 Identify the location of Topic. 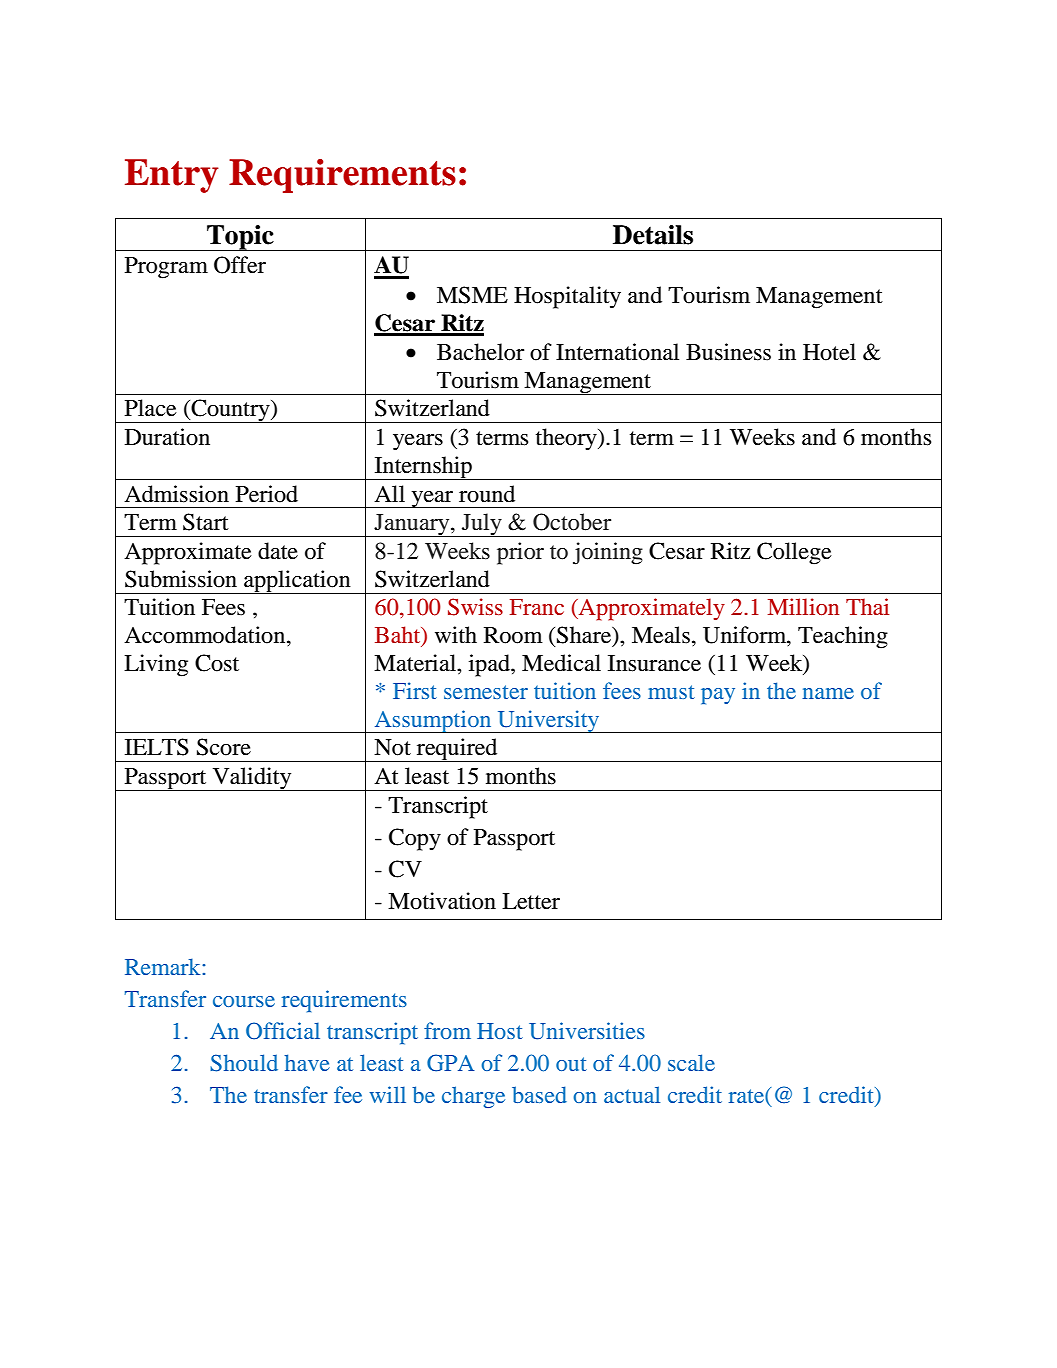
(240, 238).
